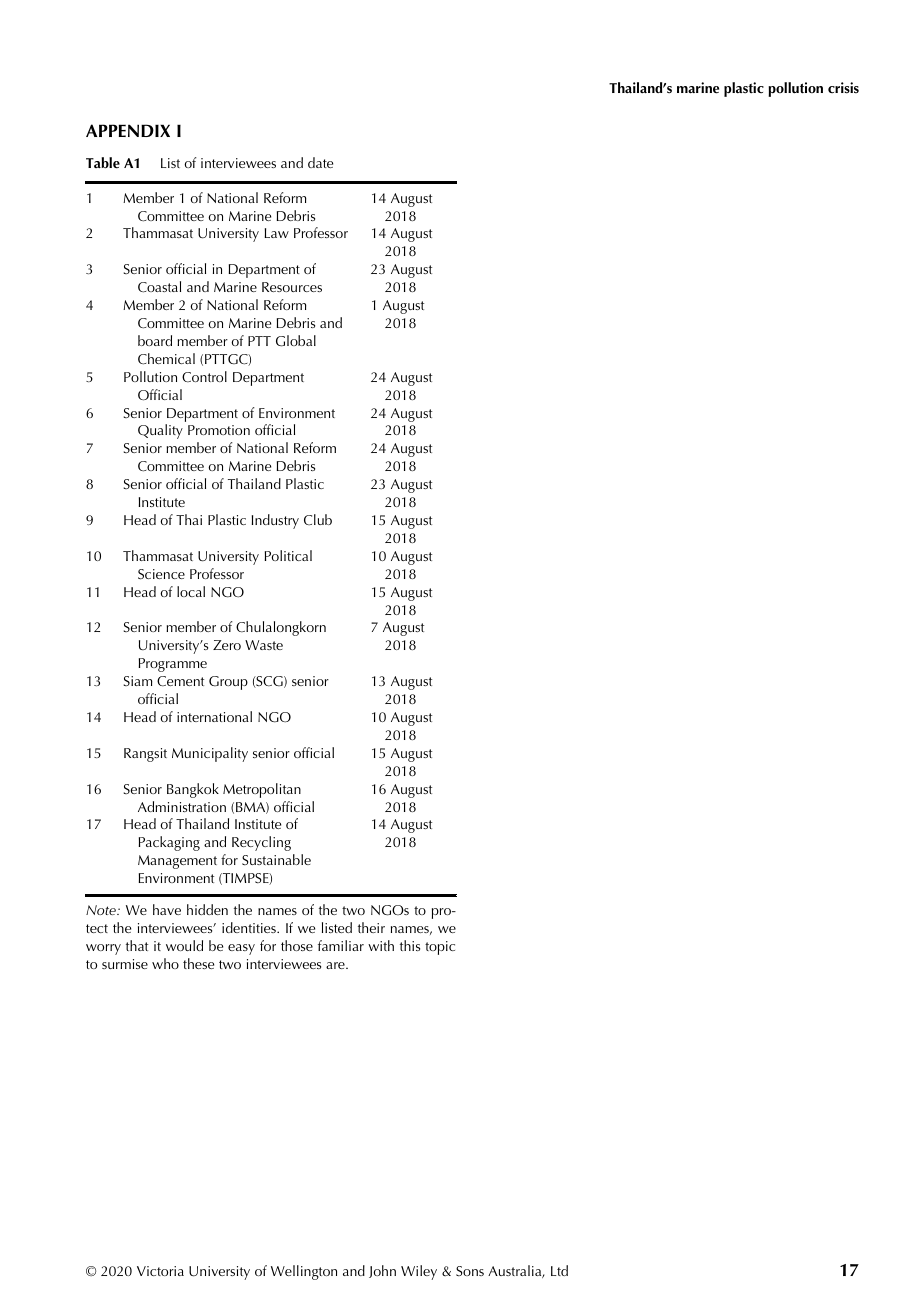  Describe the element at coordinates (320, 162) in the screenshot. I see `date` at that location.
